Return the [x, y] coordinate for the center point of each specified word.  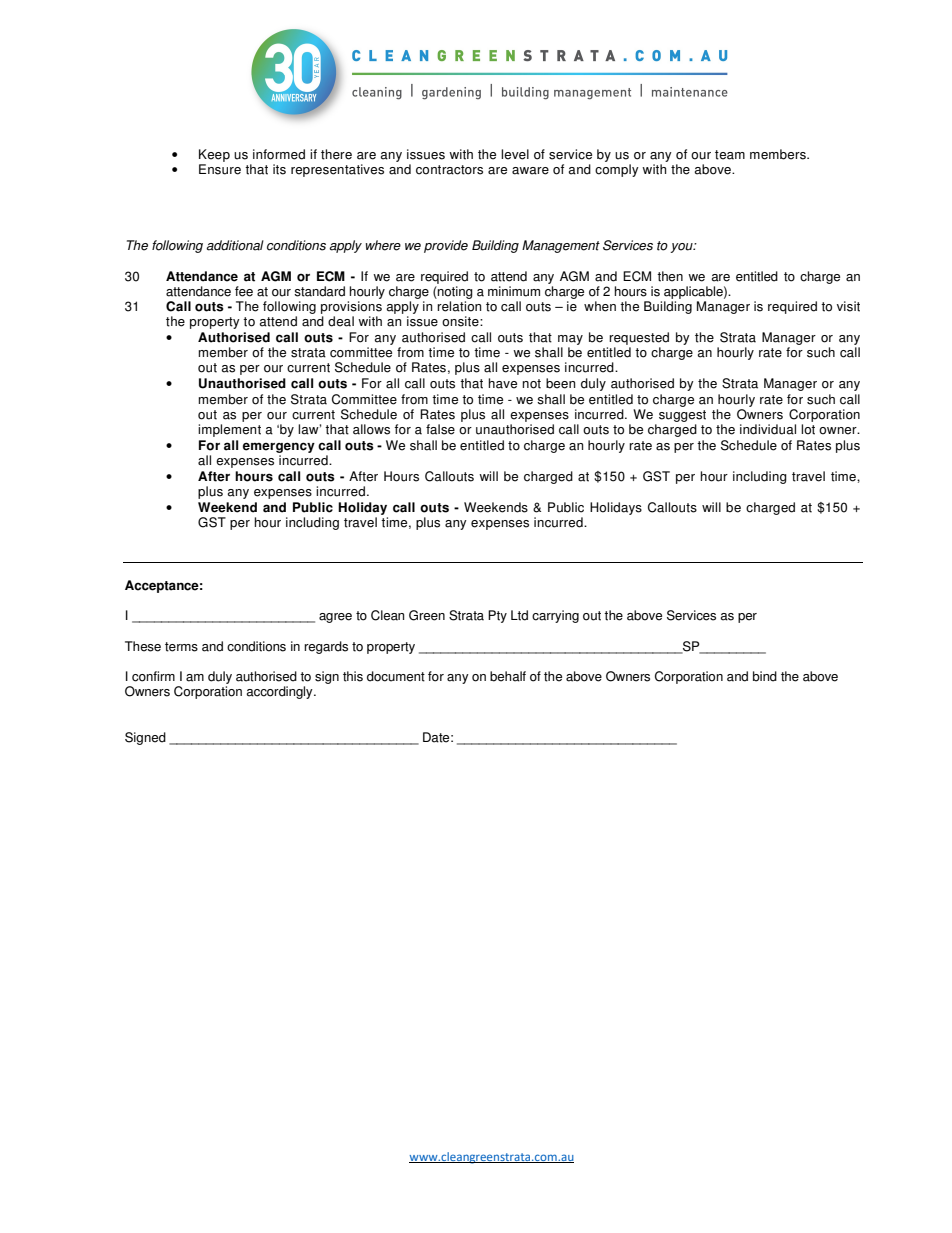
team [730, 155]
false [440, 429]
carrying [555, 616]
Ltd [519, 615]
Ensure [220, 169]
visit [848, 306]
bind [765, 676]
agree [335, 618]
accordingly [281, 692]
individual [768, 429]
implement [229, 430]
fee [244, 291]
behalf [508, 676]
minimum [514, 291]
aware [530, 171]
